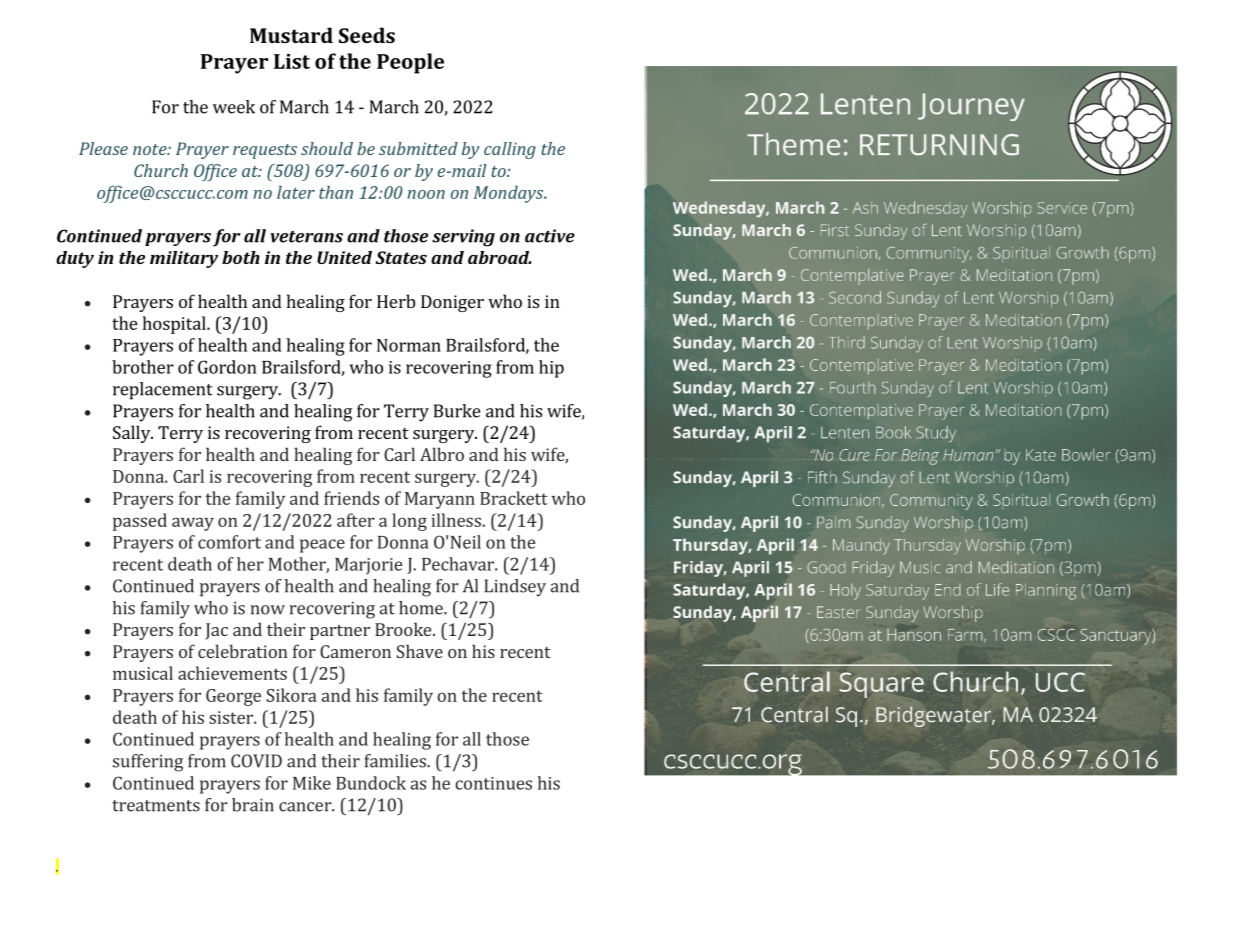 This document has width=1233, height=952. Describe the element at coordinates (312, 783) in the document. I see `Mike` at that location.
